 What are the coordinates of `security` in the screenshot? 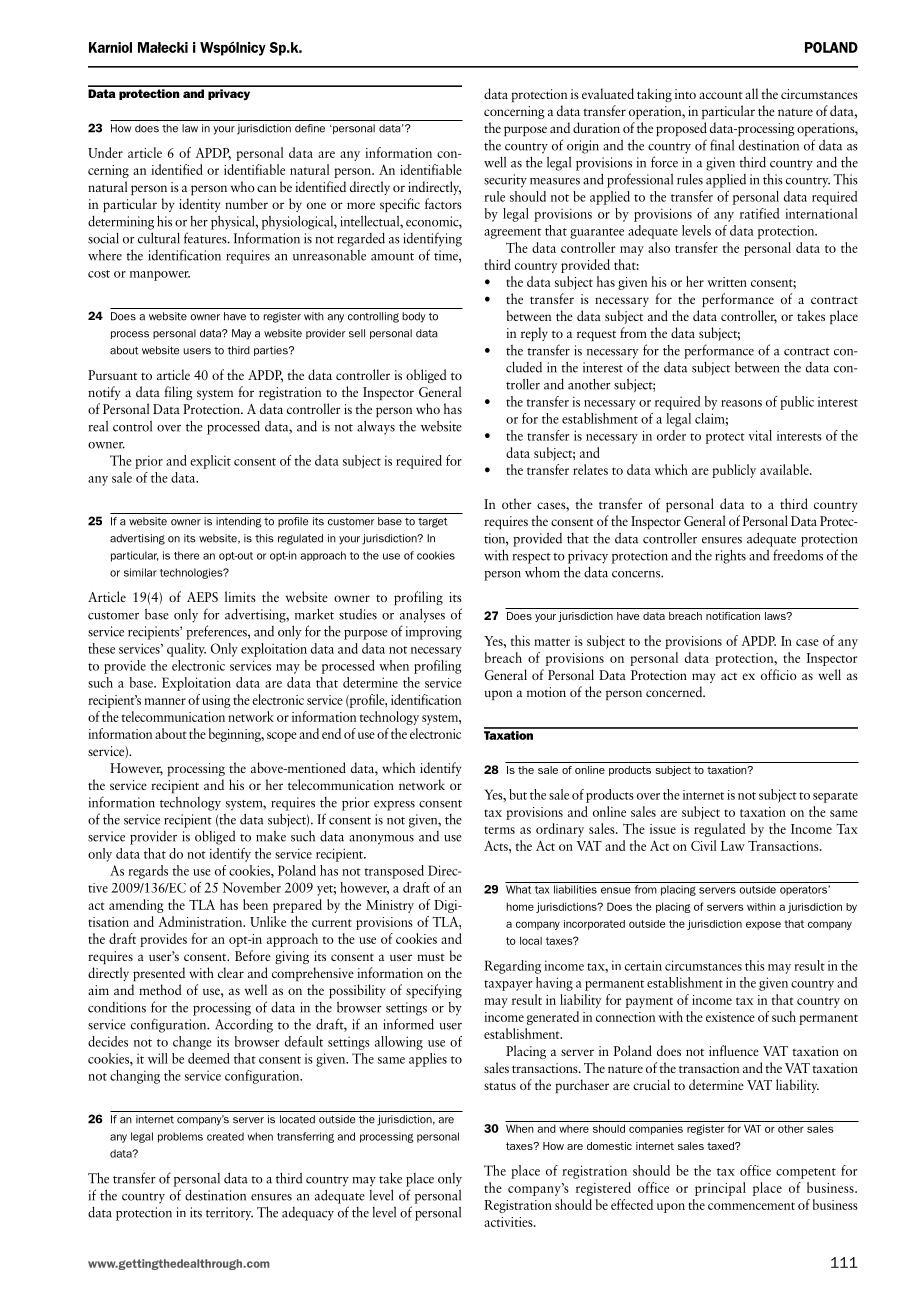 It's located at (505, 181).
